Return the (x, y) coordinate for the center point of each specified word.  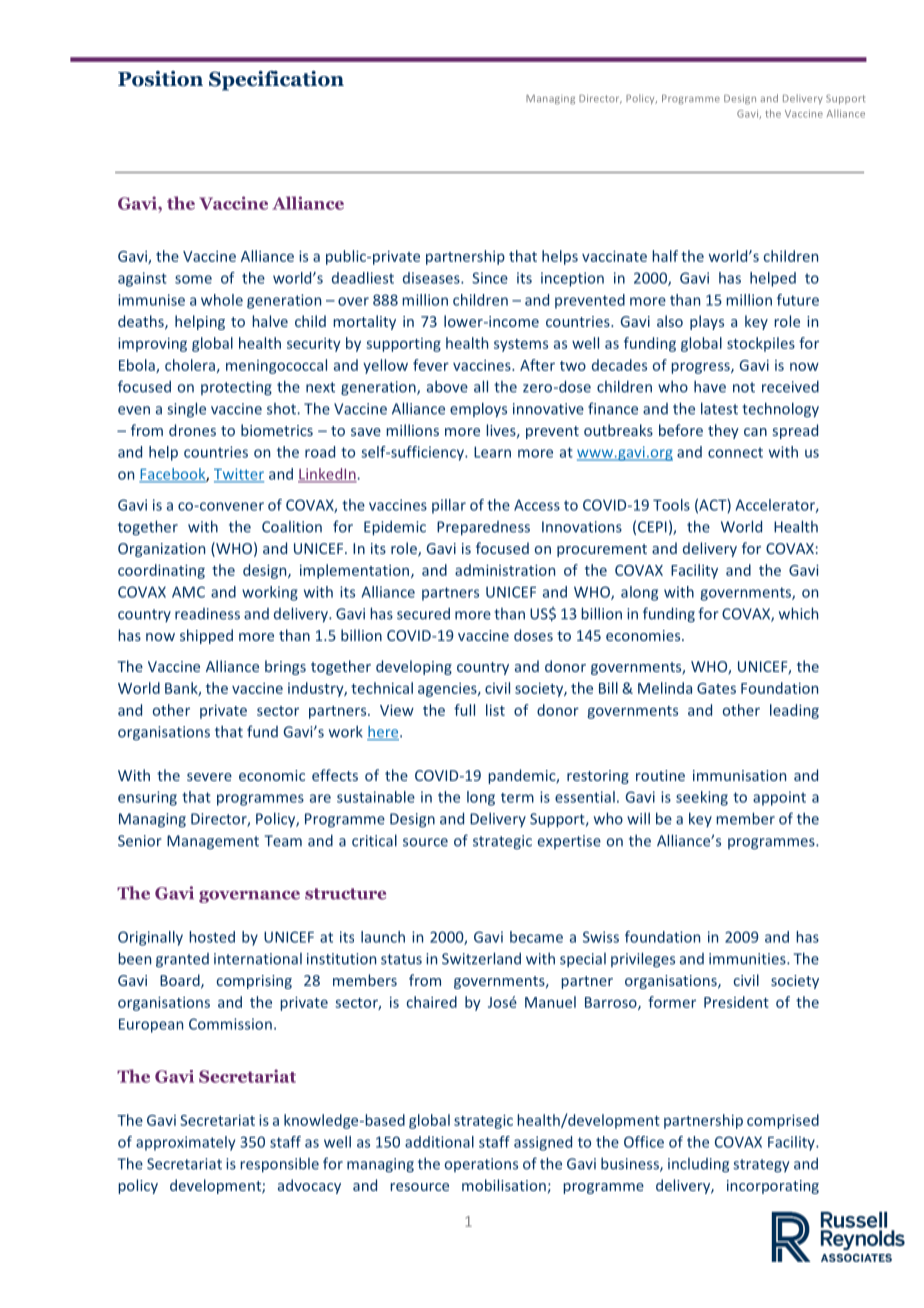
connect (735, 452)
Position (160, 79)
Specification (276, 81)
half (665, 256)
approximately (185, 1143)
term (517, 798)
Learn (492, 452)
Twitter (239, 475)
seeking (702, 798)
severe (209, 777)
